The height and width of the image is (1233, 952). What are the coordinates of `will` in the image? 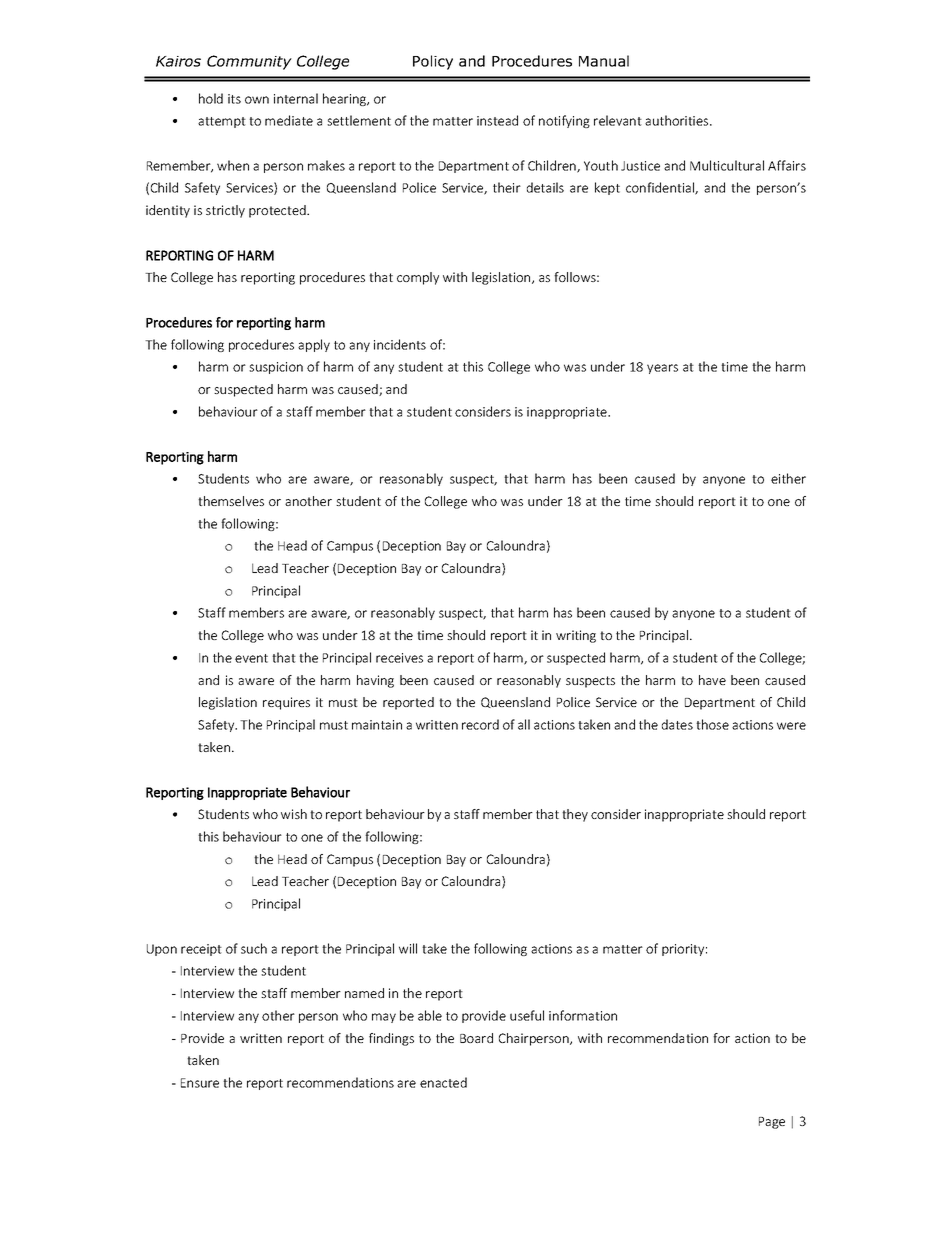 It's located at (408, 948).
